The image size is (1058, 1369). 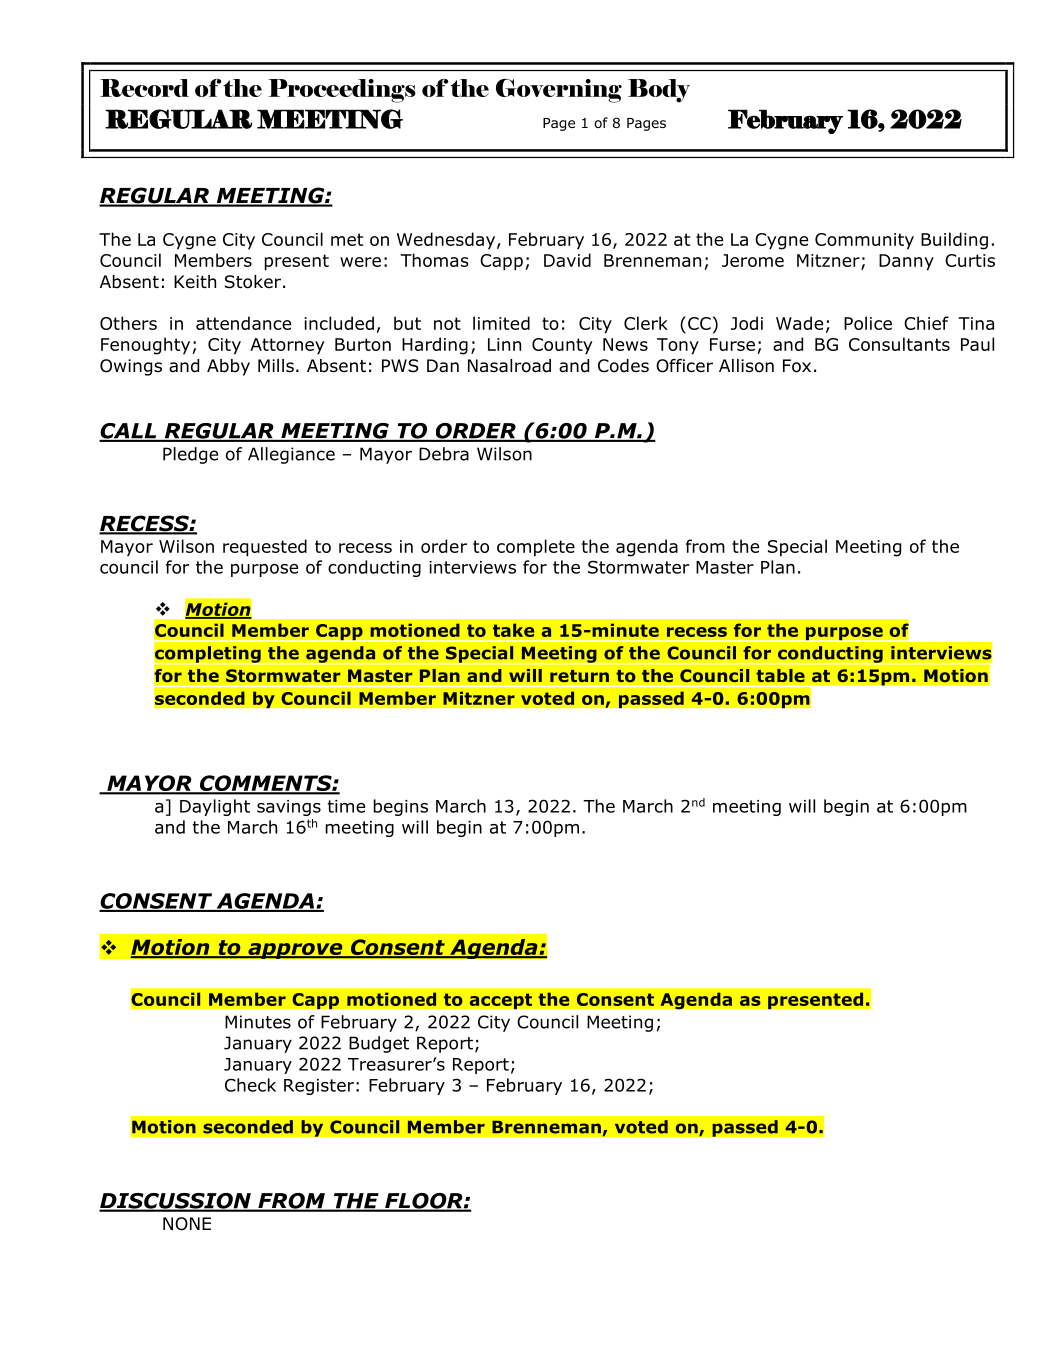 What do you see at coordinates (780, 675) in the page?
I see `table` at bounding box center [780, 675].
